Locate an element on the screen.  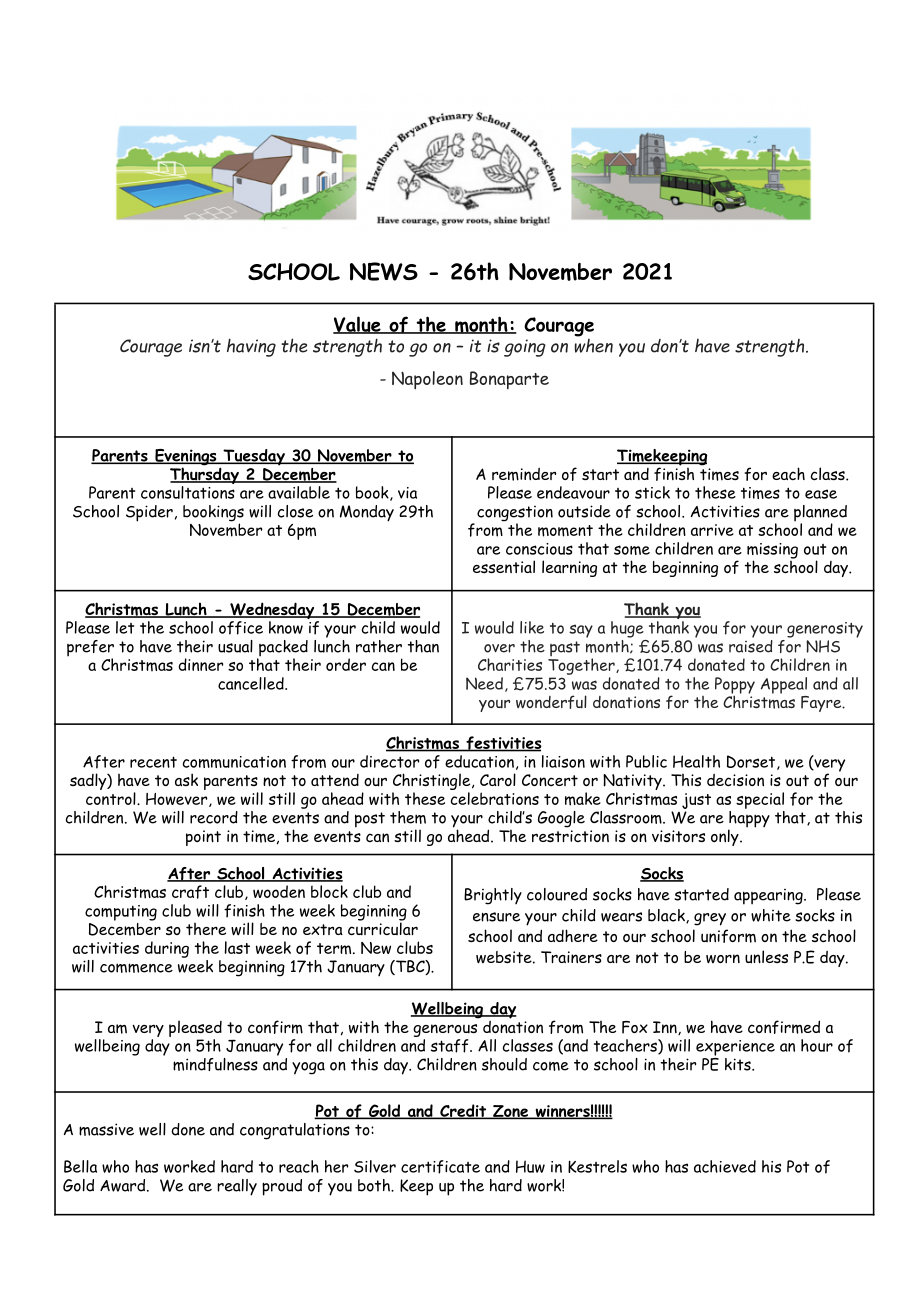
raised is located at coordinates (751, 645).
